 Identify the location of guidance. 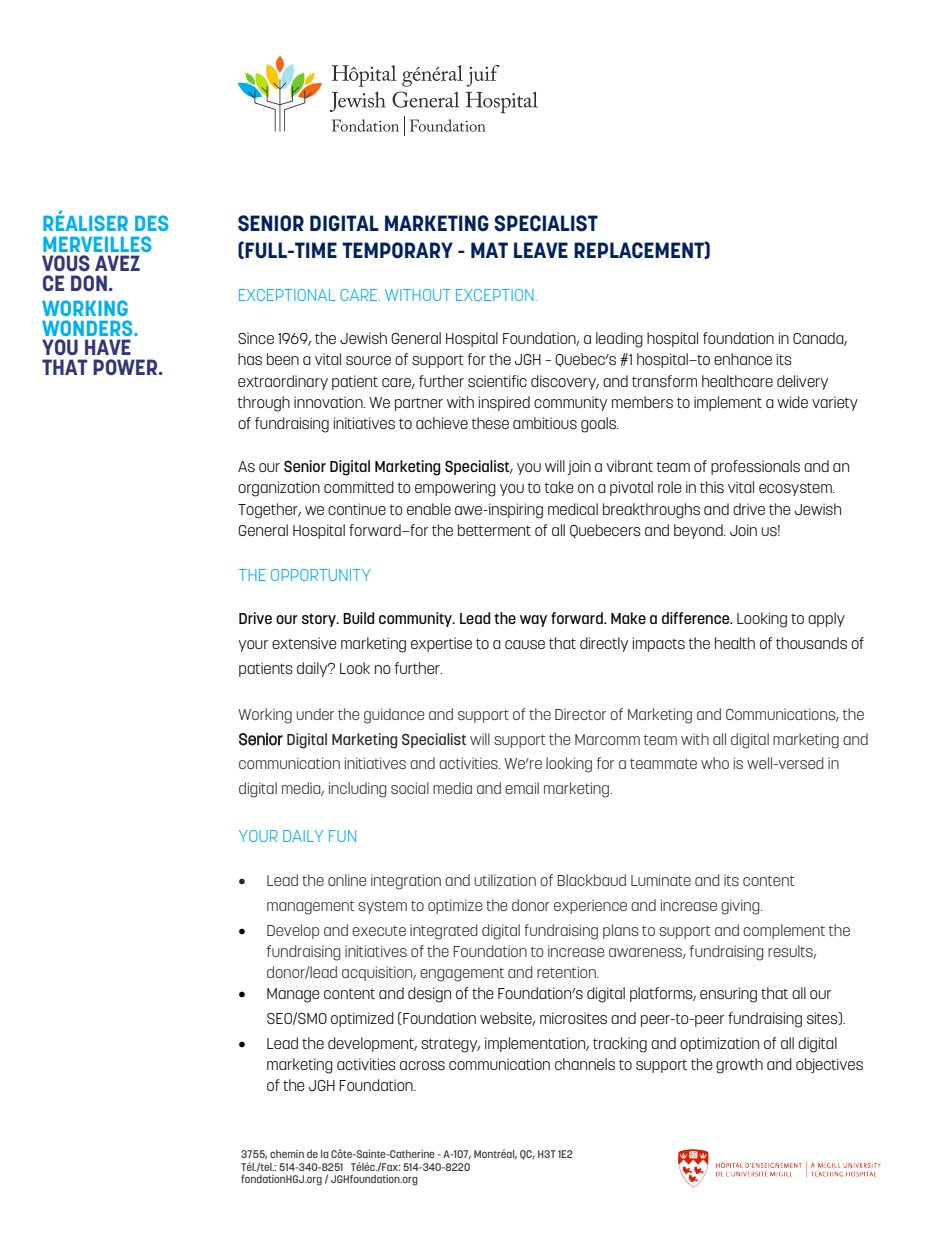
(394, 716).
